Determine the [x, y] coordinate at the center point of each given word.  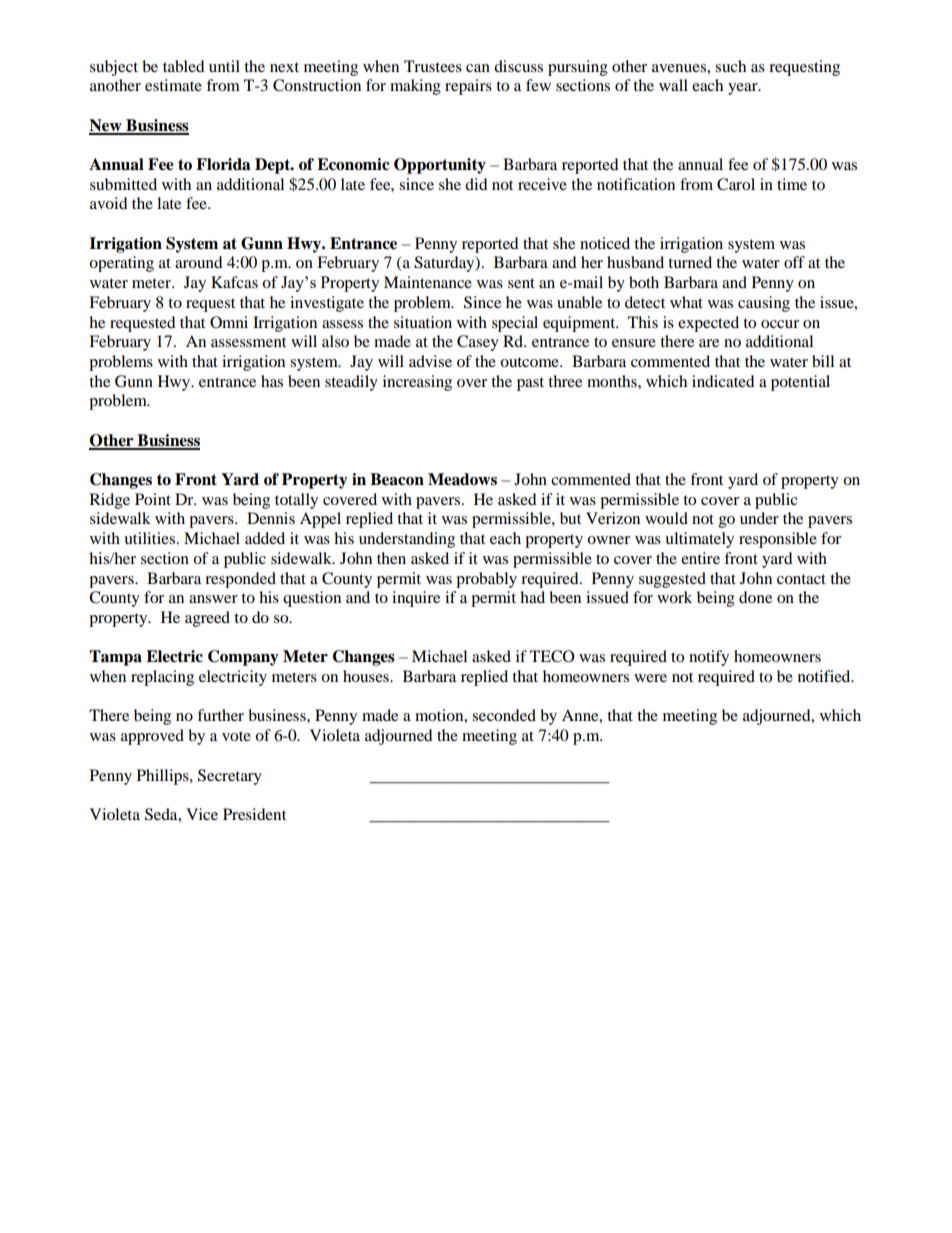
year [744, 89]
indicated [723, 381]
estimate [173, 85]
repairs [468, 87]
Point [153, 499]
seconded [504, 715]
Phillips [164, 777]
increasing [417, 383]
